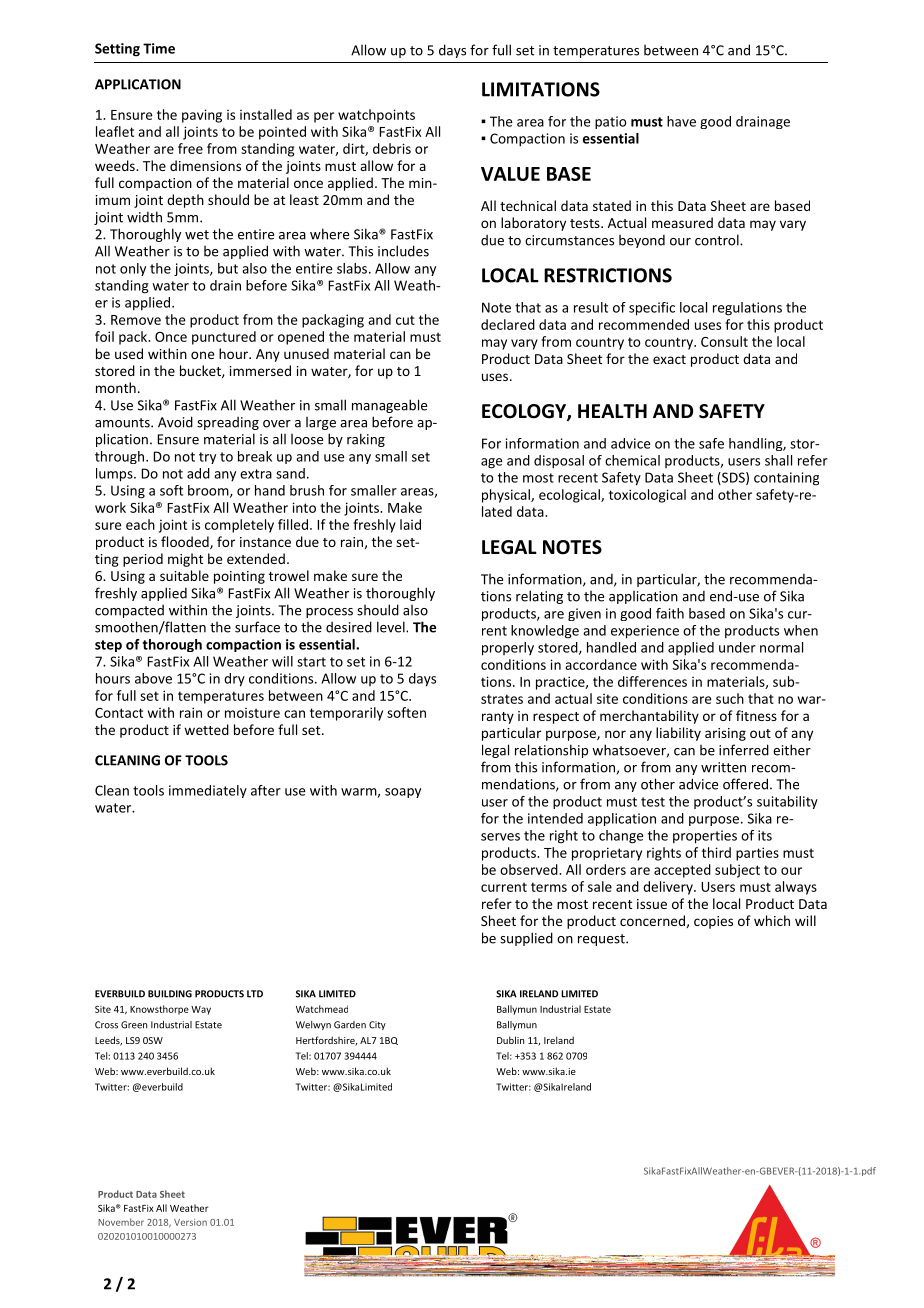 Image resolution: width=924 pixels, height=1308 pixels. What do you see at coordinates (190, 148) in the document?
I see `free` at bounding box center [190, 148].
